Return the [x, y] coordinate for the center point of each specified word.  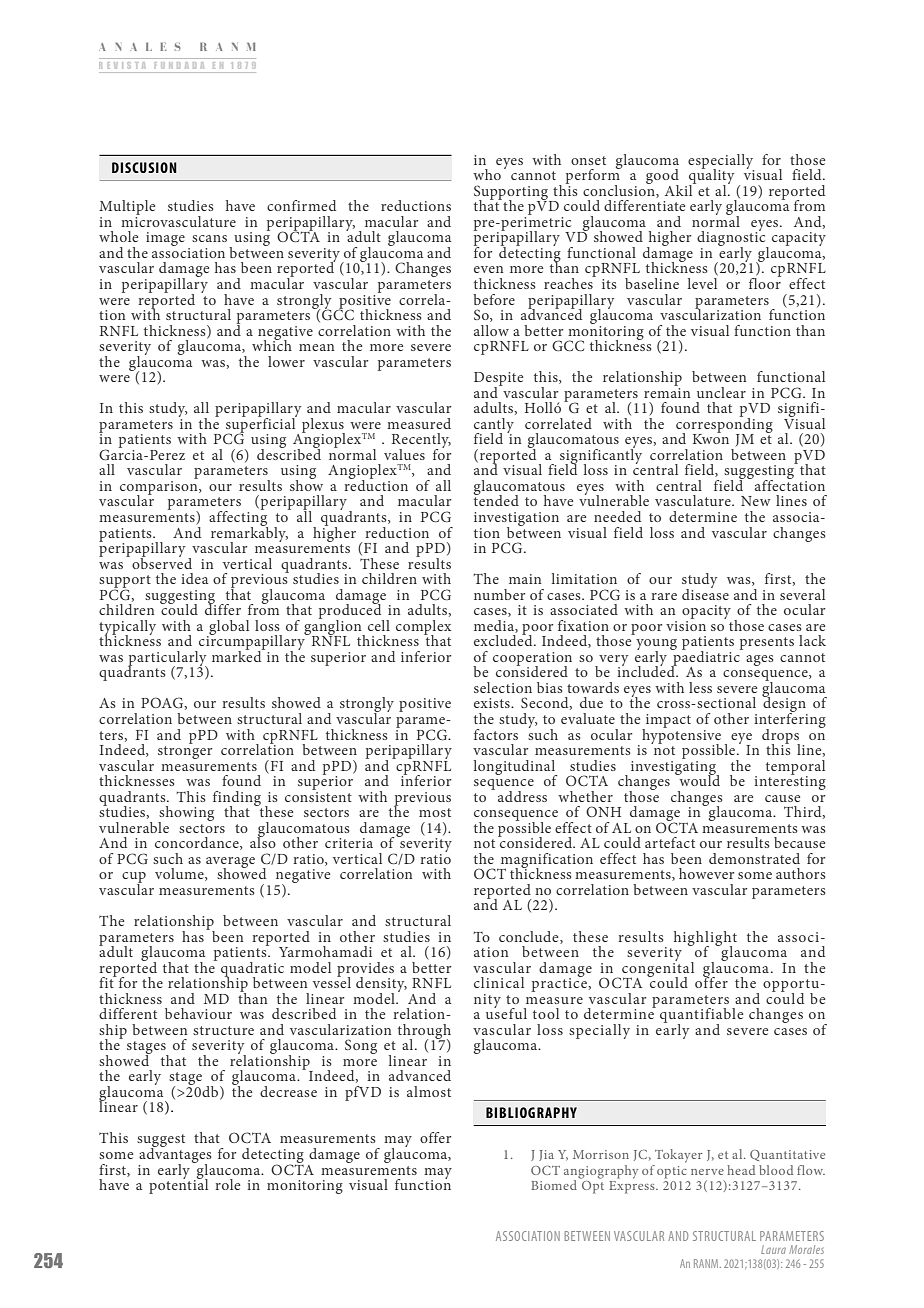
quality [711, 177]
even [488, 269]
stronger [185, 752]
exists [493, 703]
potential [178, 1185]
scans [209, 238]
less [700, 687]
